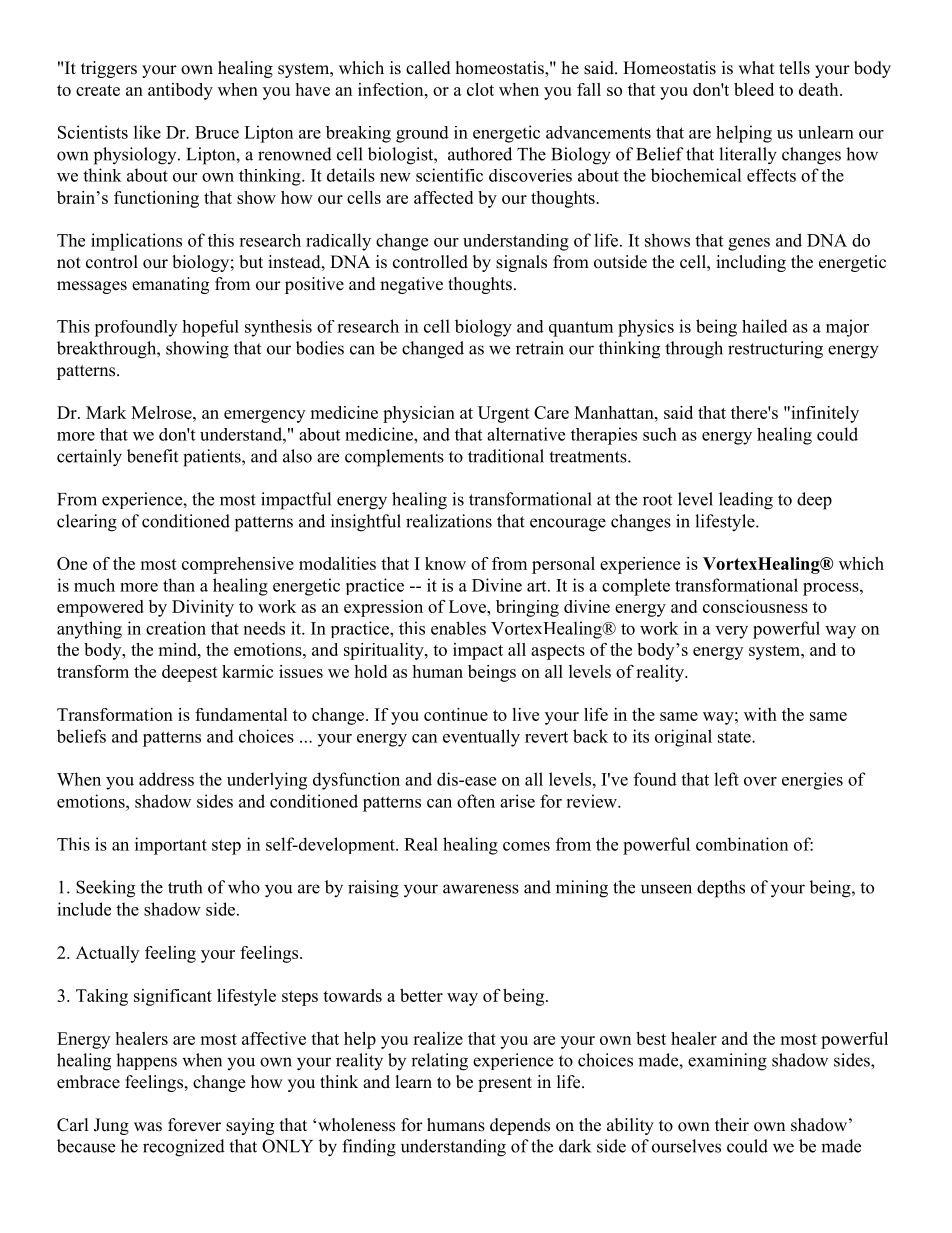 This screenshot has width=952, height=1233. What do you see at coordinates (480, 89) in the screenshot?
I see `clot` at bounding box center [480, 89].
